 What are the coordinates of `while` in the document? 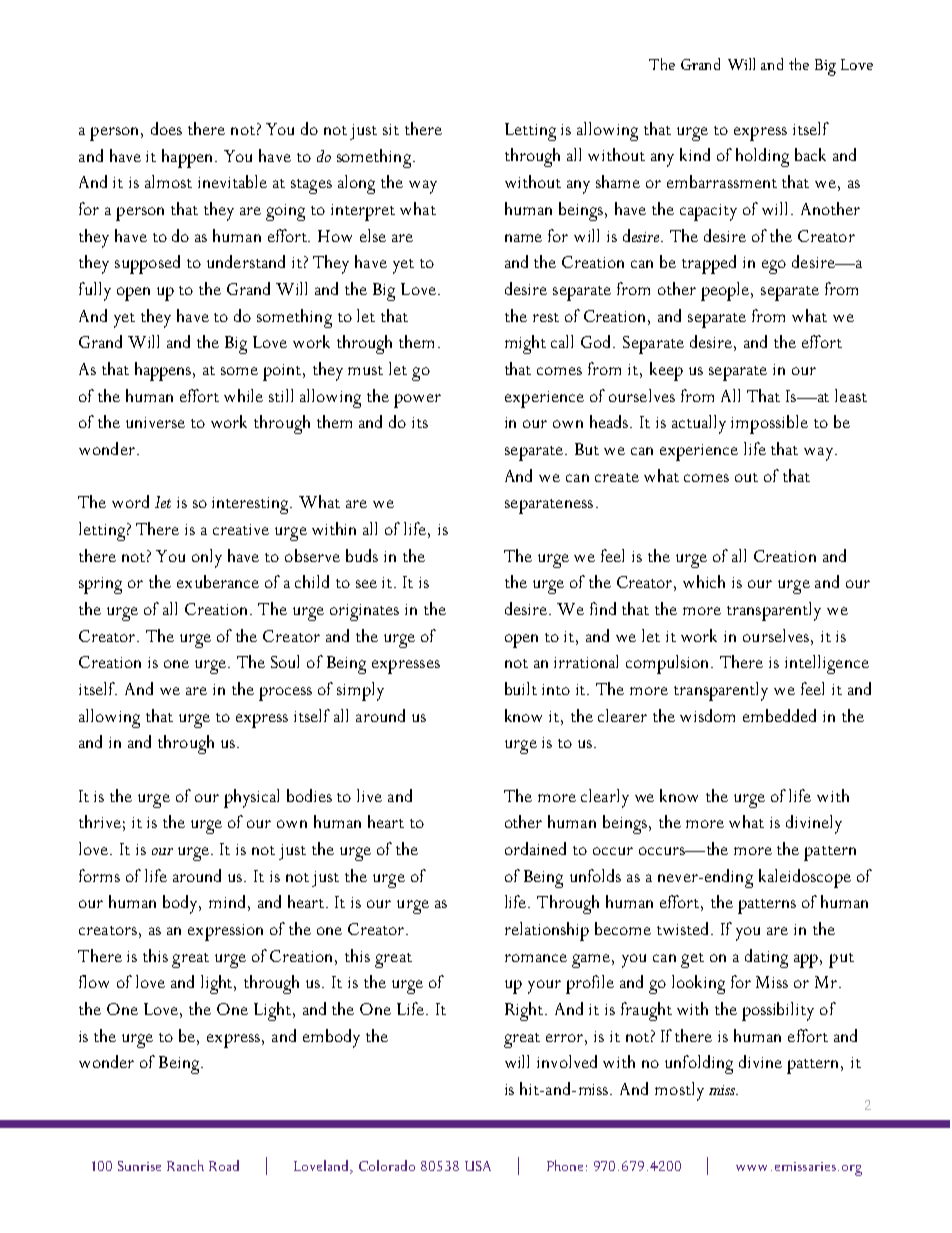 It's located at (243, 395).
